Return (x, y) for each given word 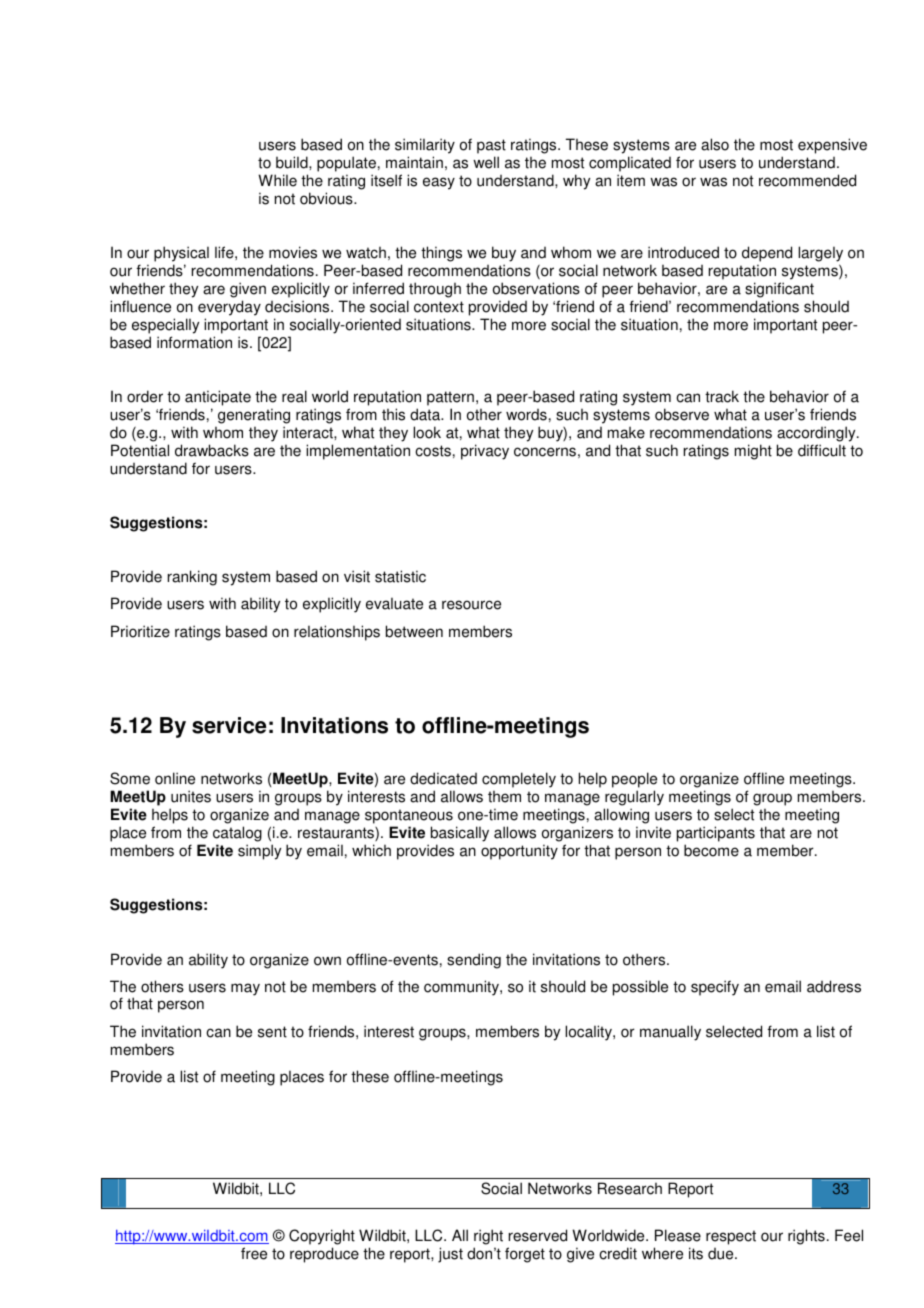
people (634, 780)
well (486, 162)
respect (731, 1237)
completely (519, 780)
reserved (538, 1235)
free (254, 1253)
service (229, 725)
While (277, 180)
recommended (807, 180)
